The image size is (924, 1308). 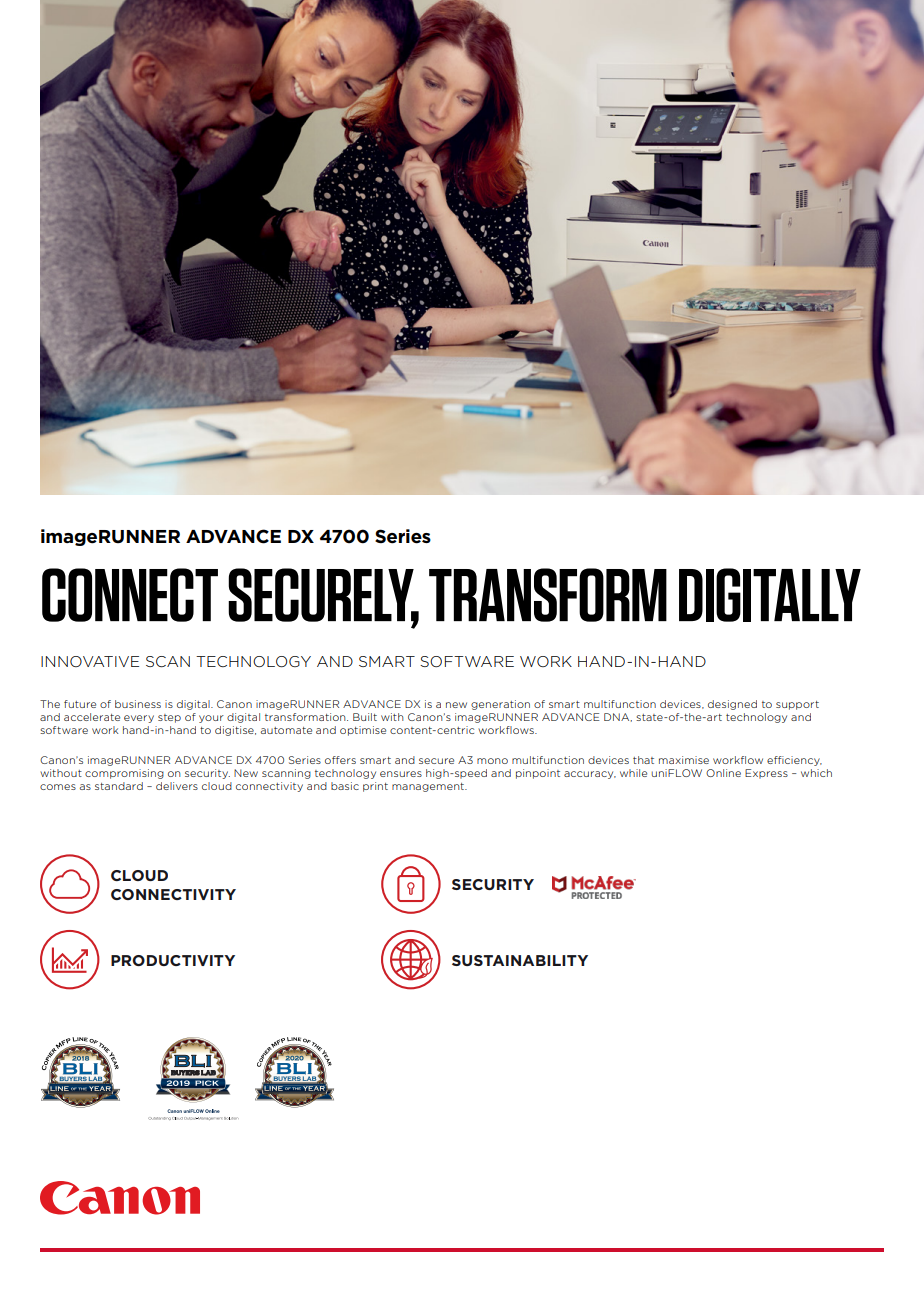 I want to click on Express, so click(x=766, y=774).
